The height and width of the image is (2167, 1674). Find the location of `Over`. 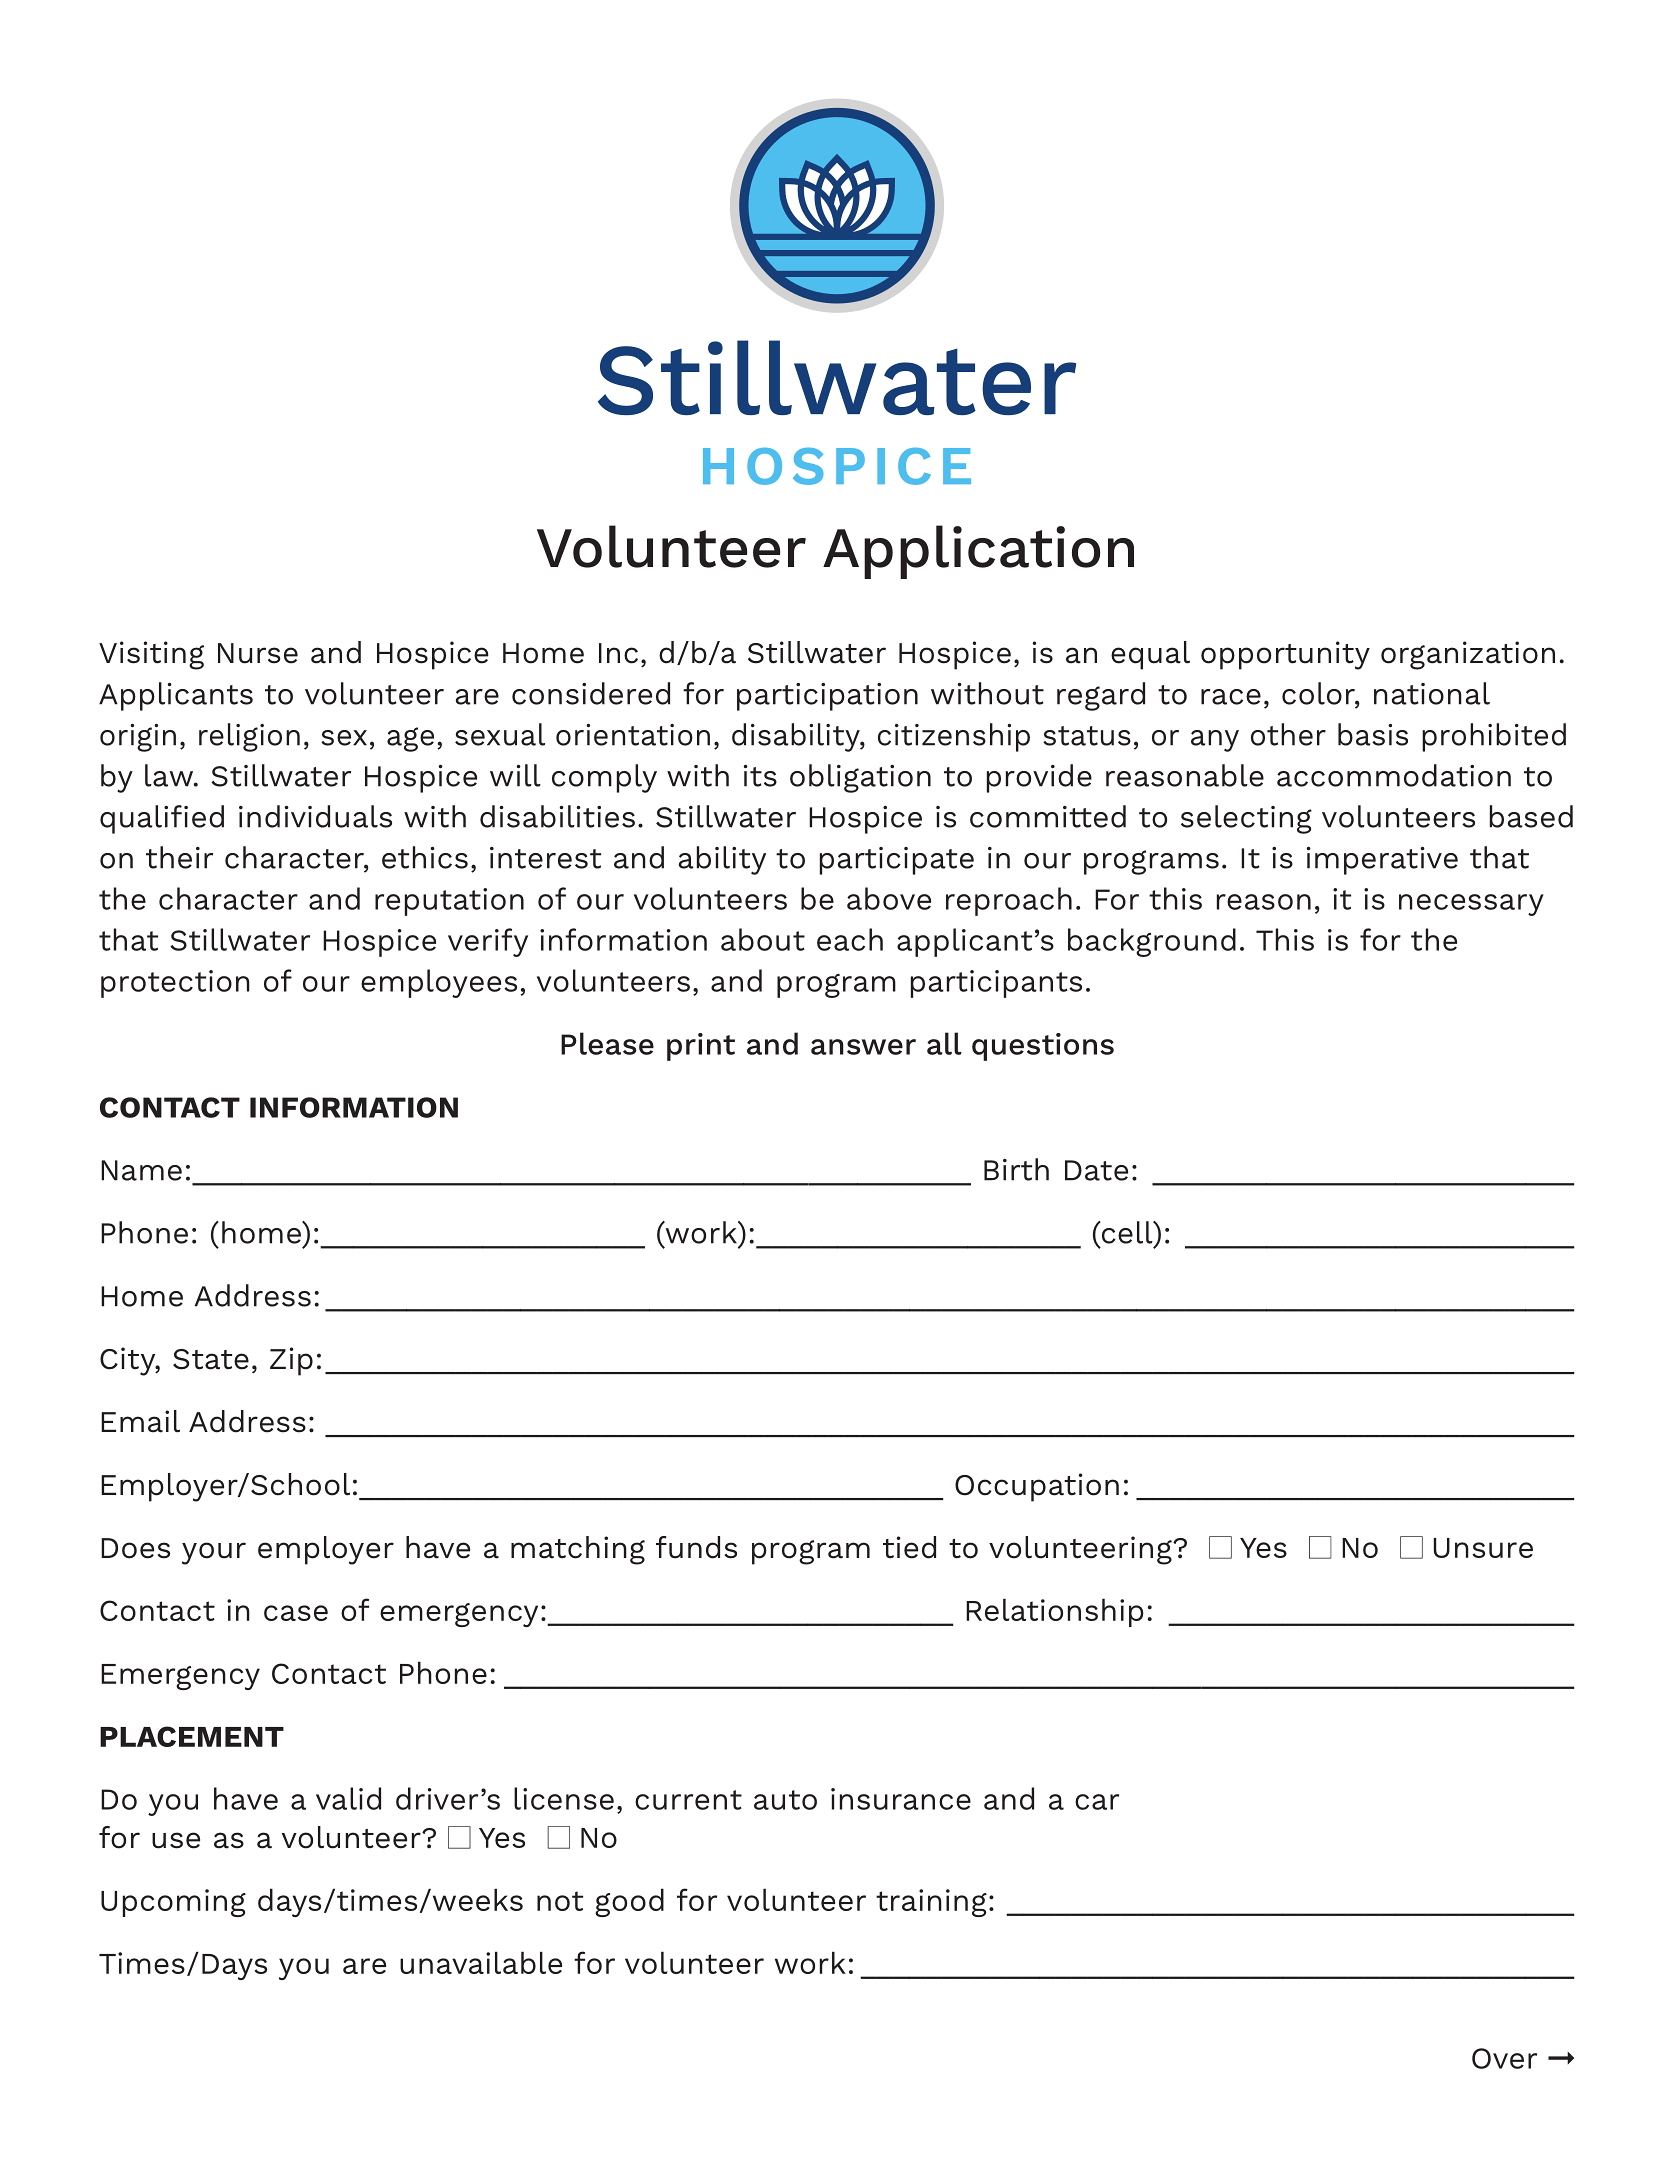

Over is located at coordinates (1504, 2058).
